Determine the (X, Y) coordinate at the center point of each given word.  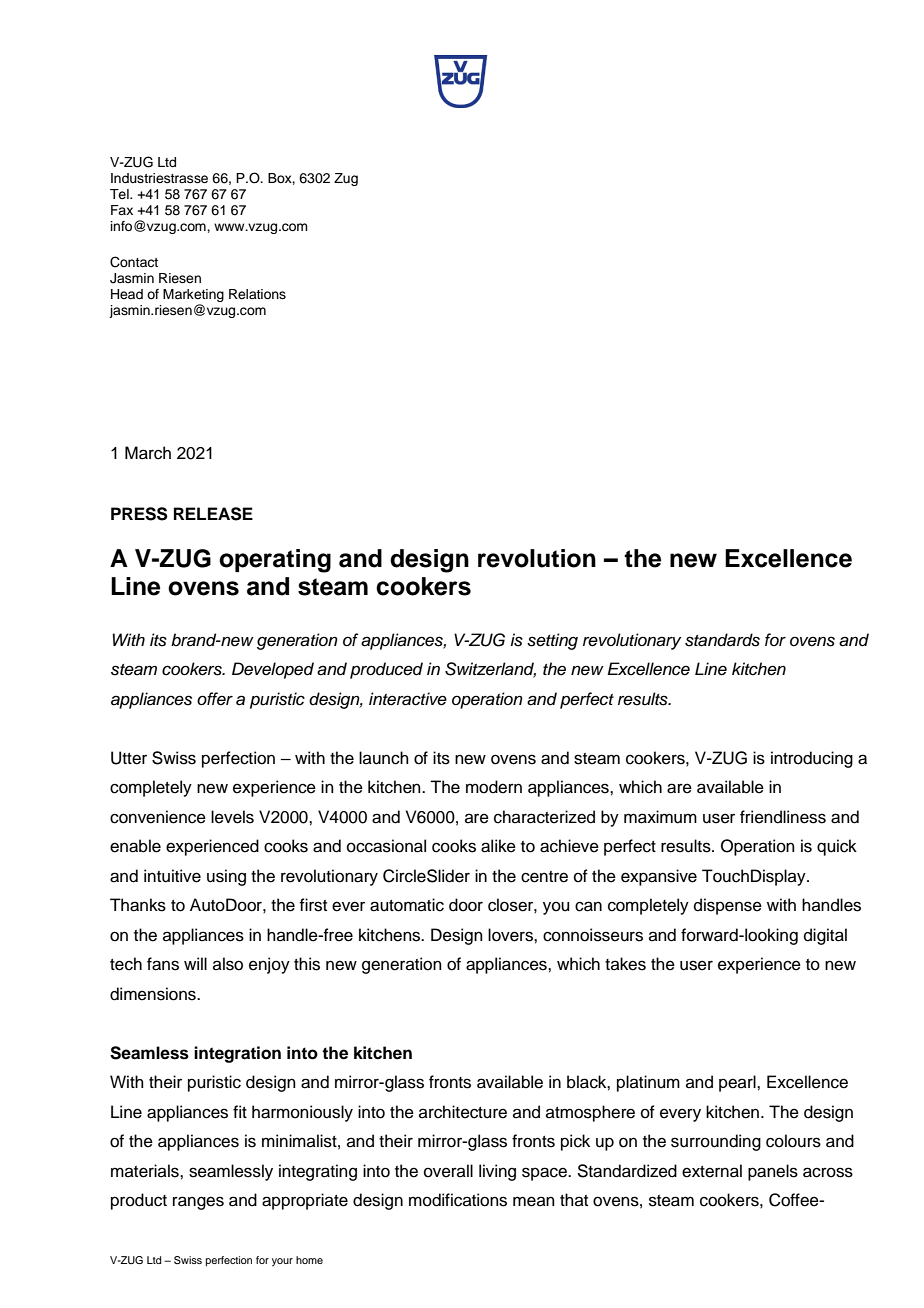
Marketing (193, 297)
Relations (257, 294)
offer (215, 699)
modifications (458, 1200)
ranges (198, 1203)
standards (722, 640)
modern (494, 787)
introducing (812, 759)
